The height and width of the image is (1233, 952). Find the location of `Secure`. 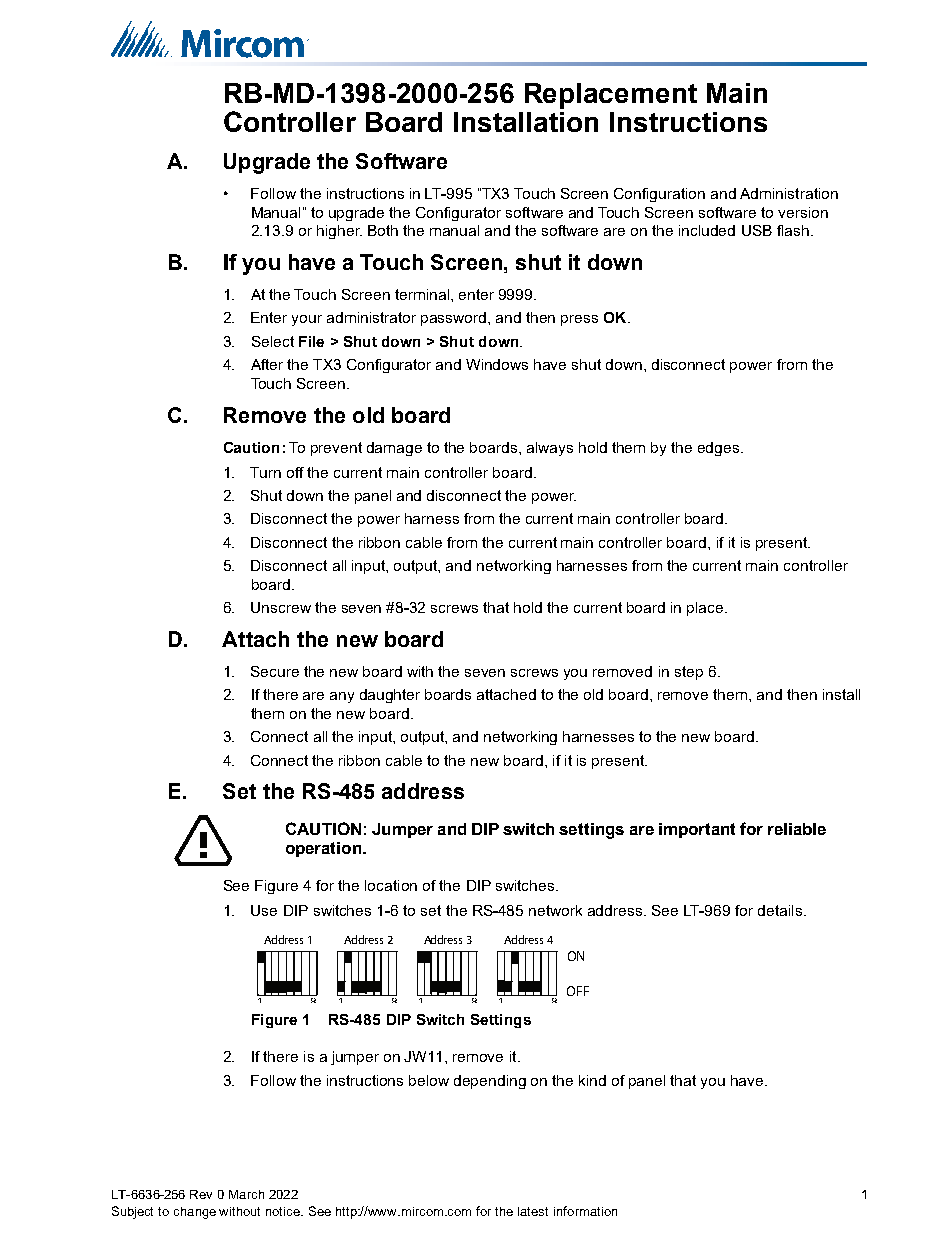

Secure is located at coordinates (275, 671).
